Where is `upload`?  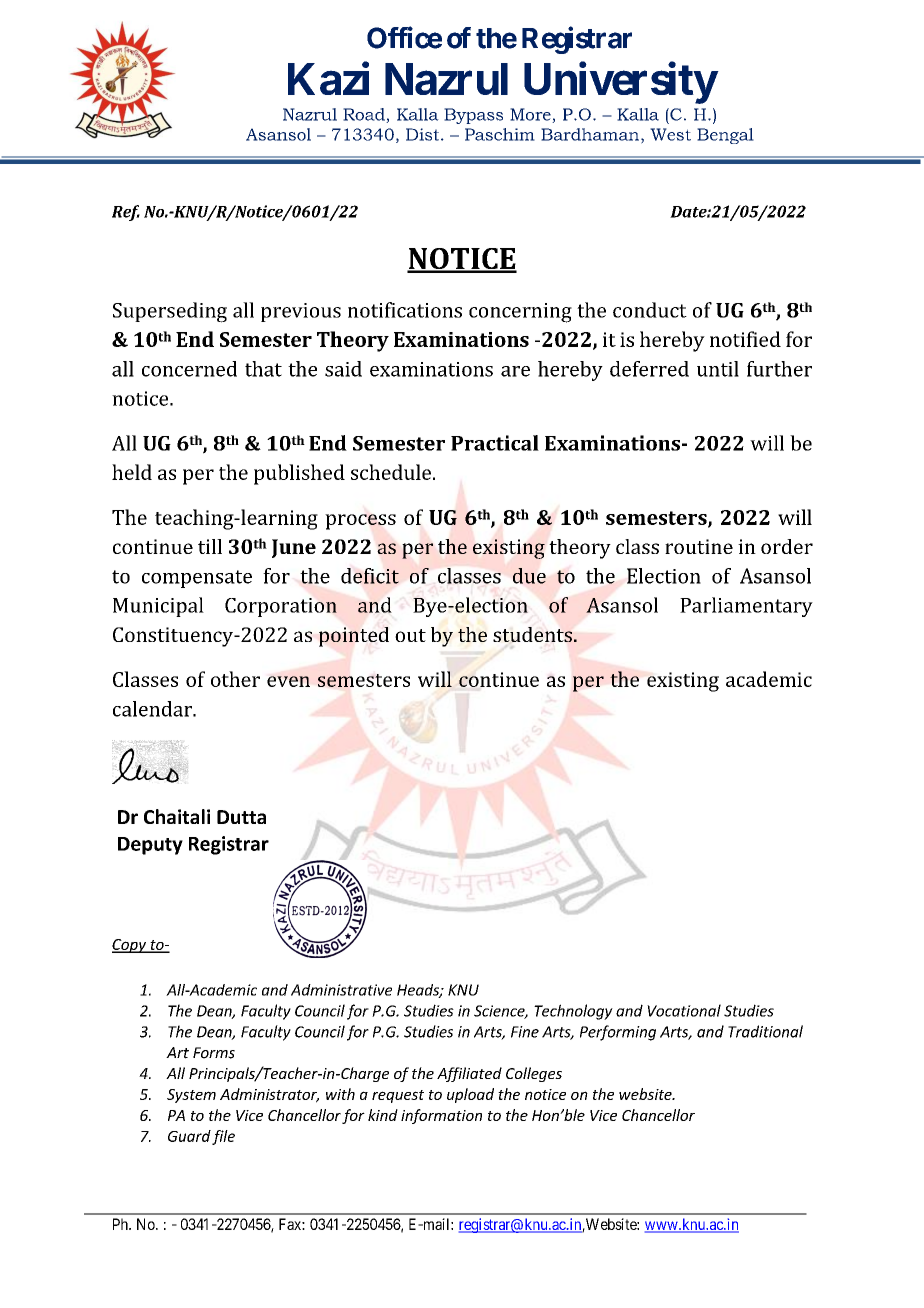
upload is located at coordinates (470, 1095).
